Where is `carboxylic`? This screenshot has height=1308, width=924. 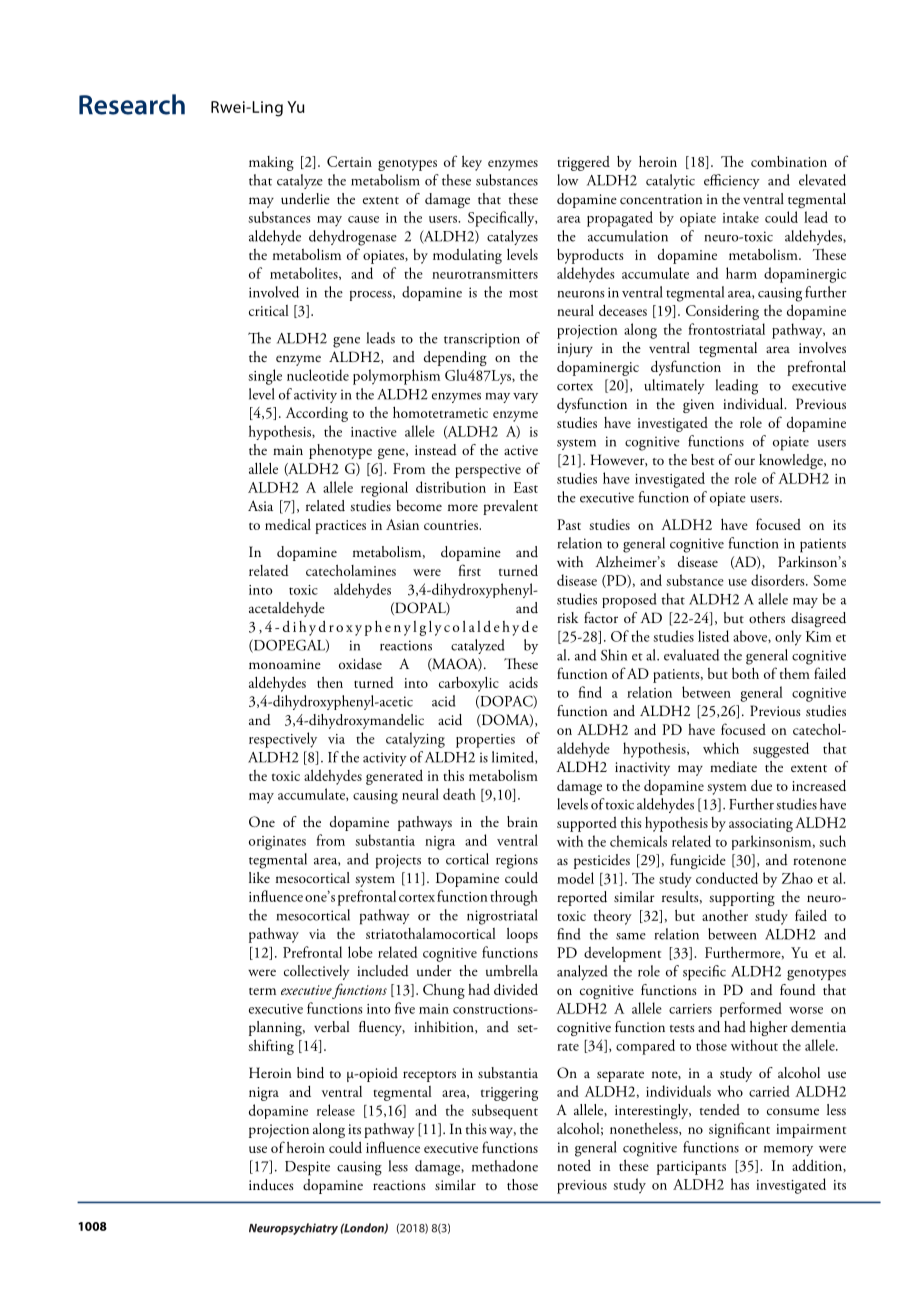 carboxylic is located at coordinates (469, 684).
